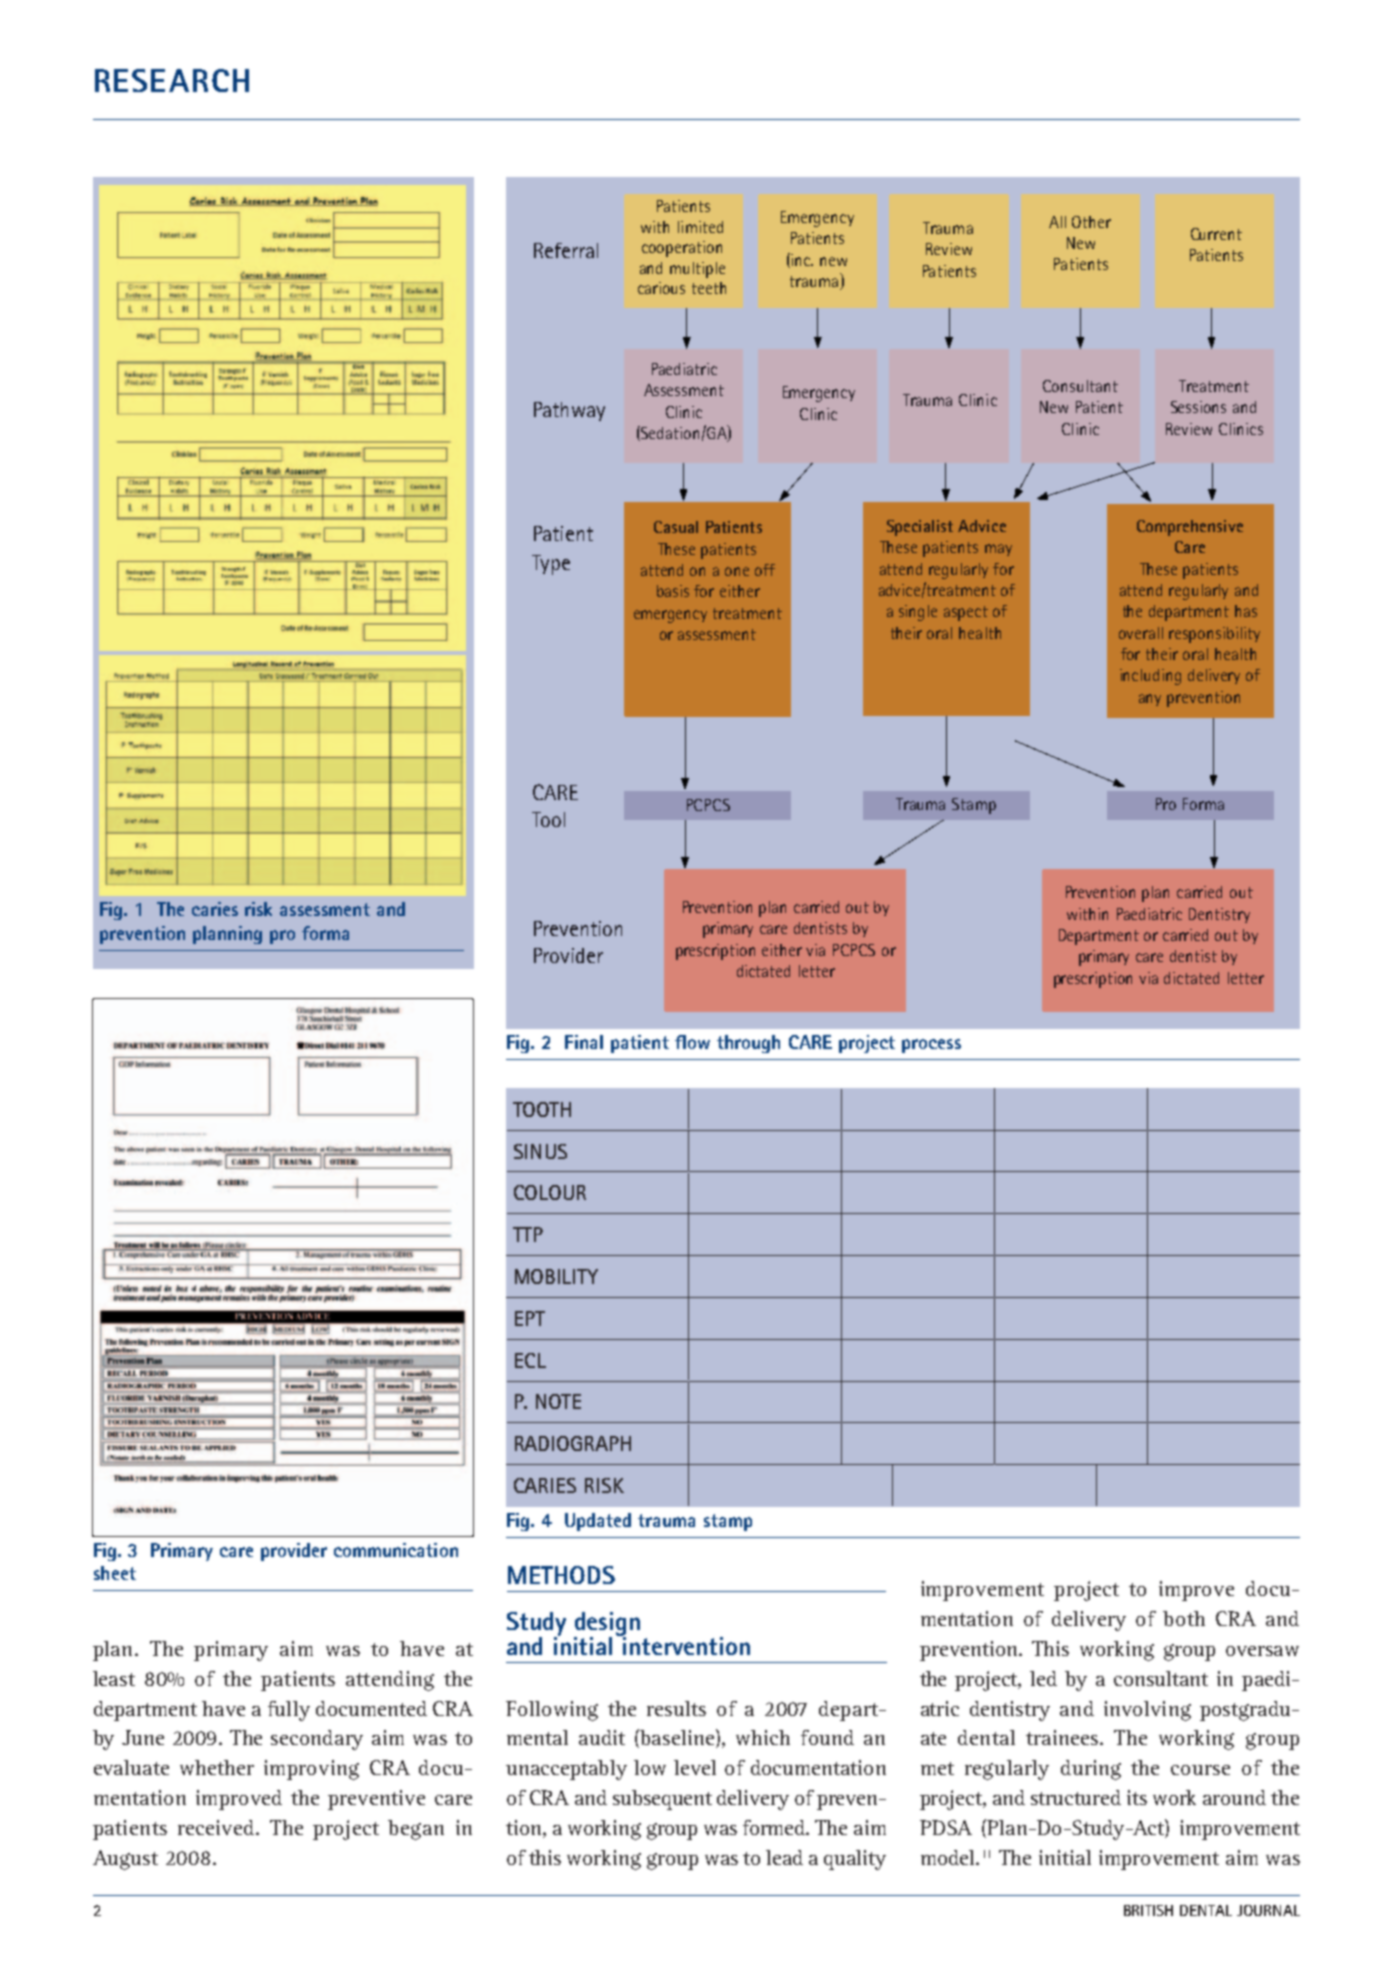  What do you see at coordinates (1091, 222) in the screenshot?
I see `Other` at bounding box center [1091, 222].
